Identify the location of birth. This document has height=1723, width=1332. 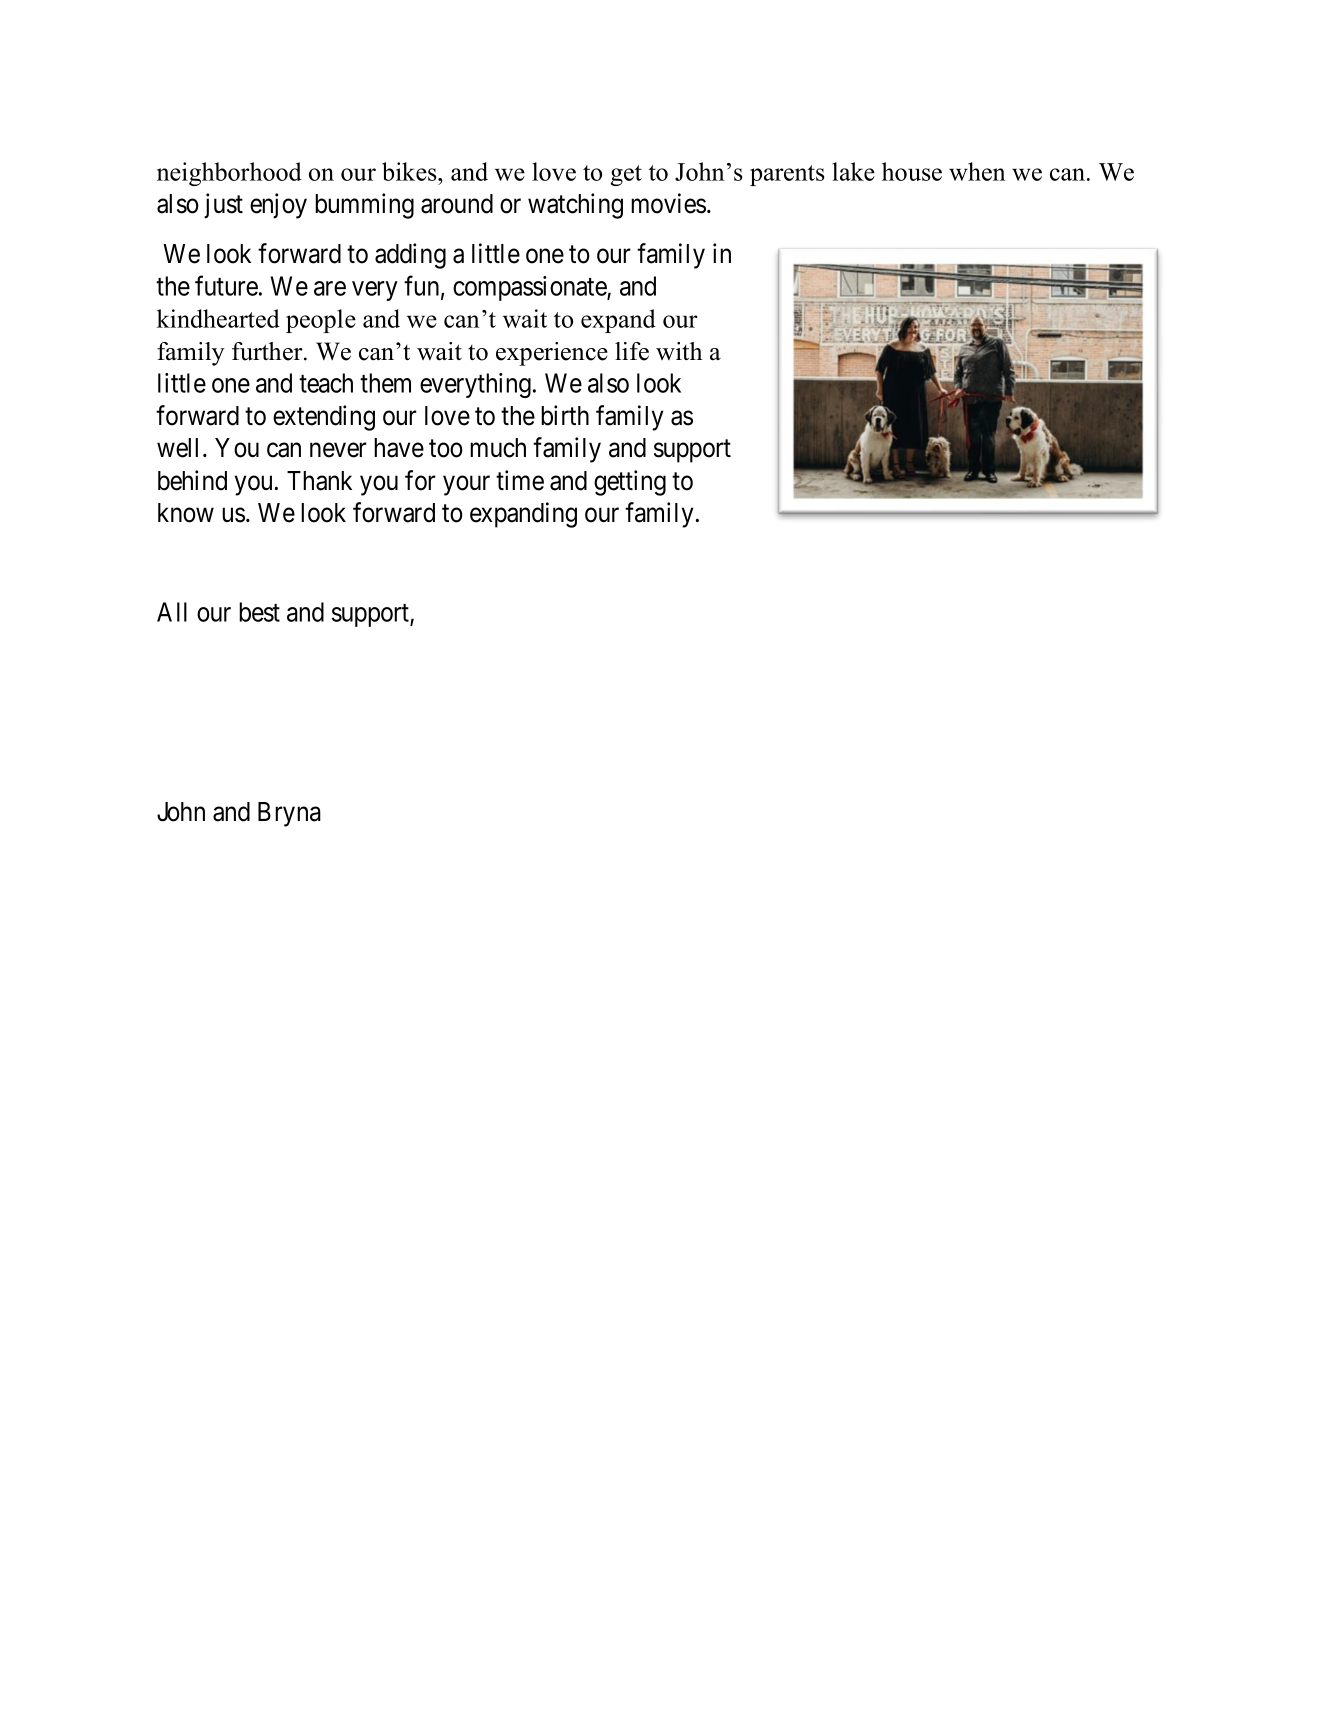
(565, 415).
